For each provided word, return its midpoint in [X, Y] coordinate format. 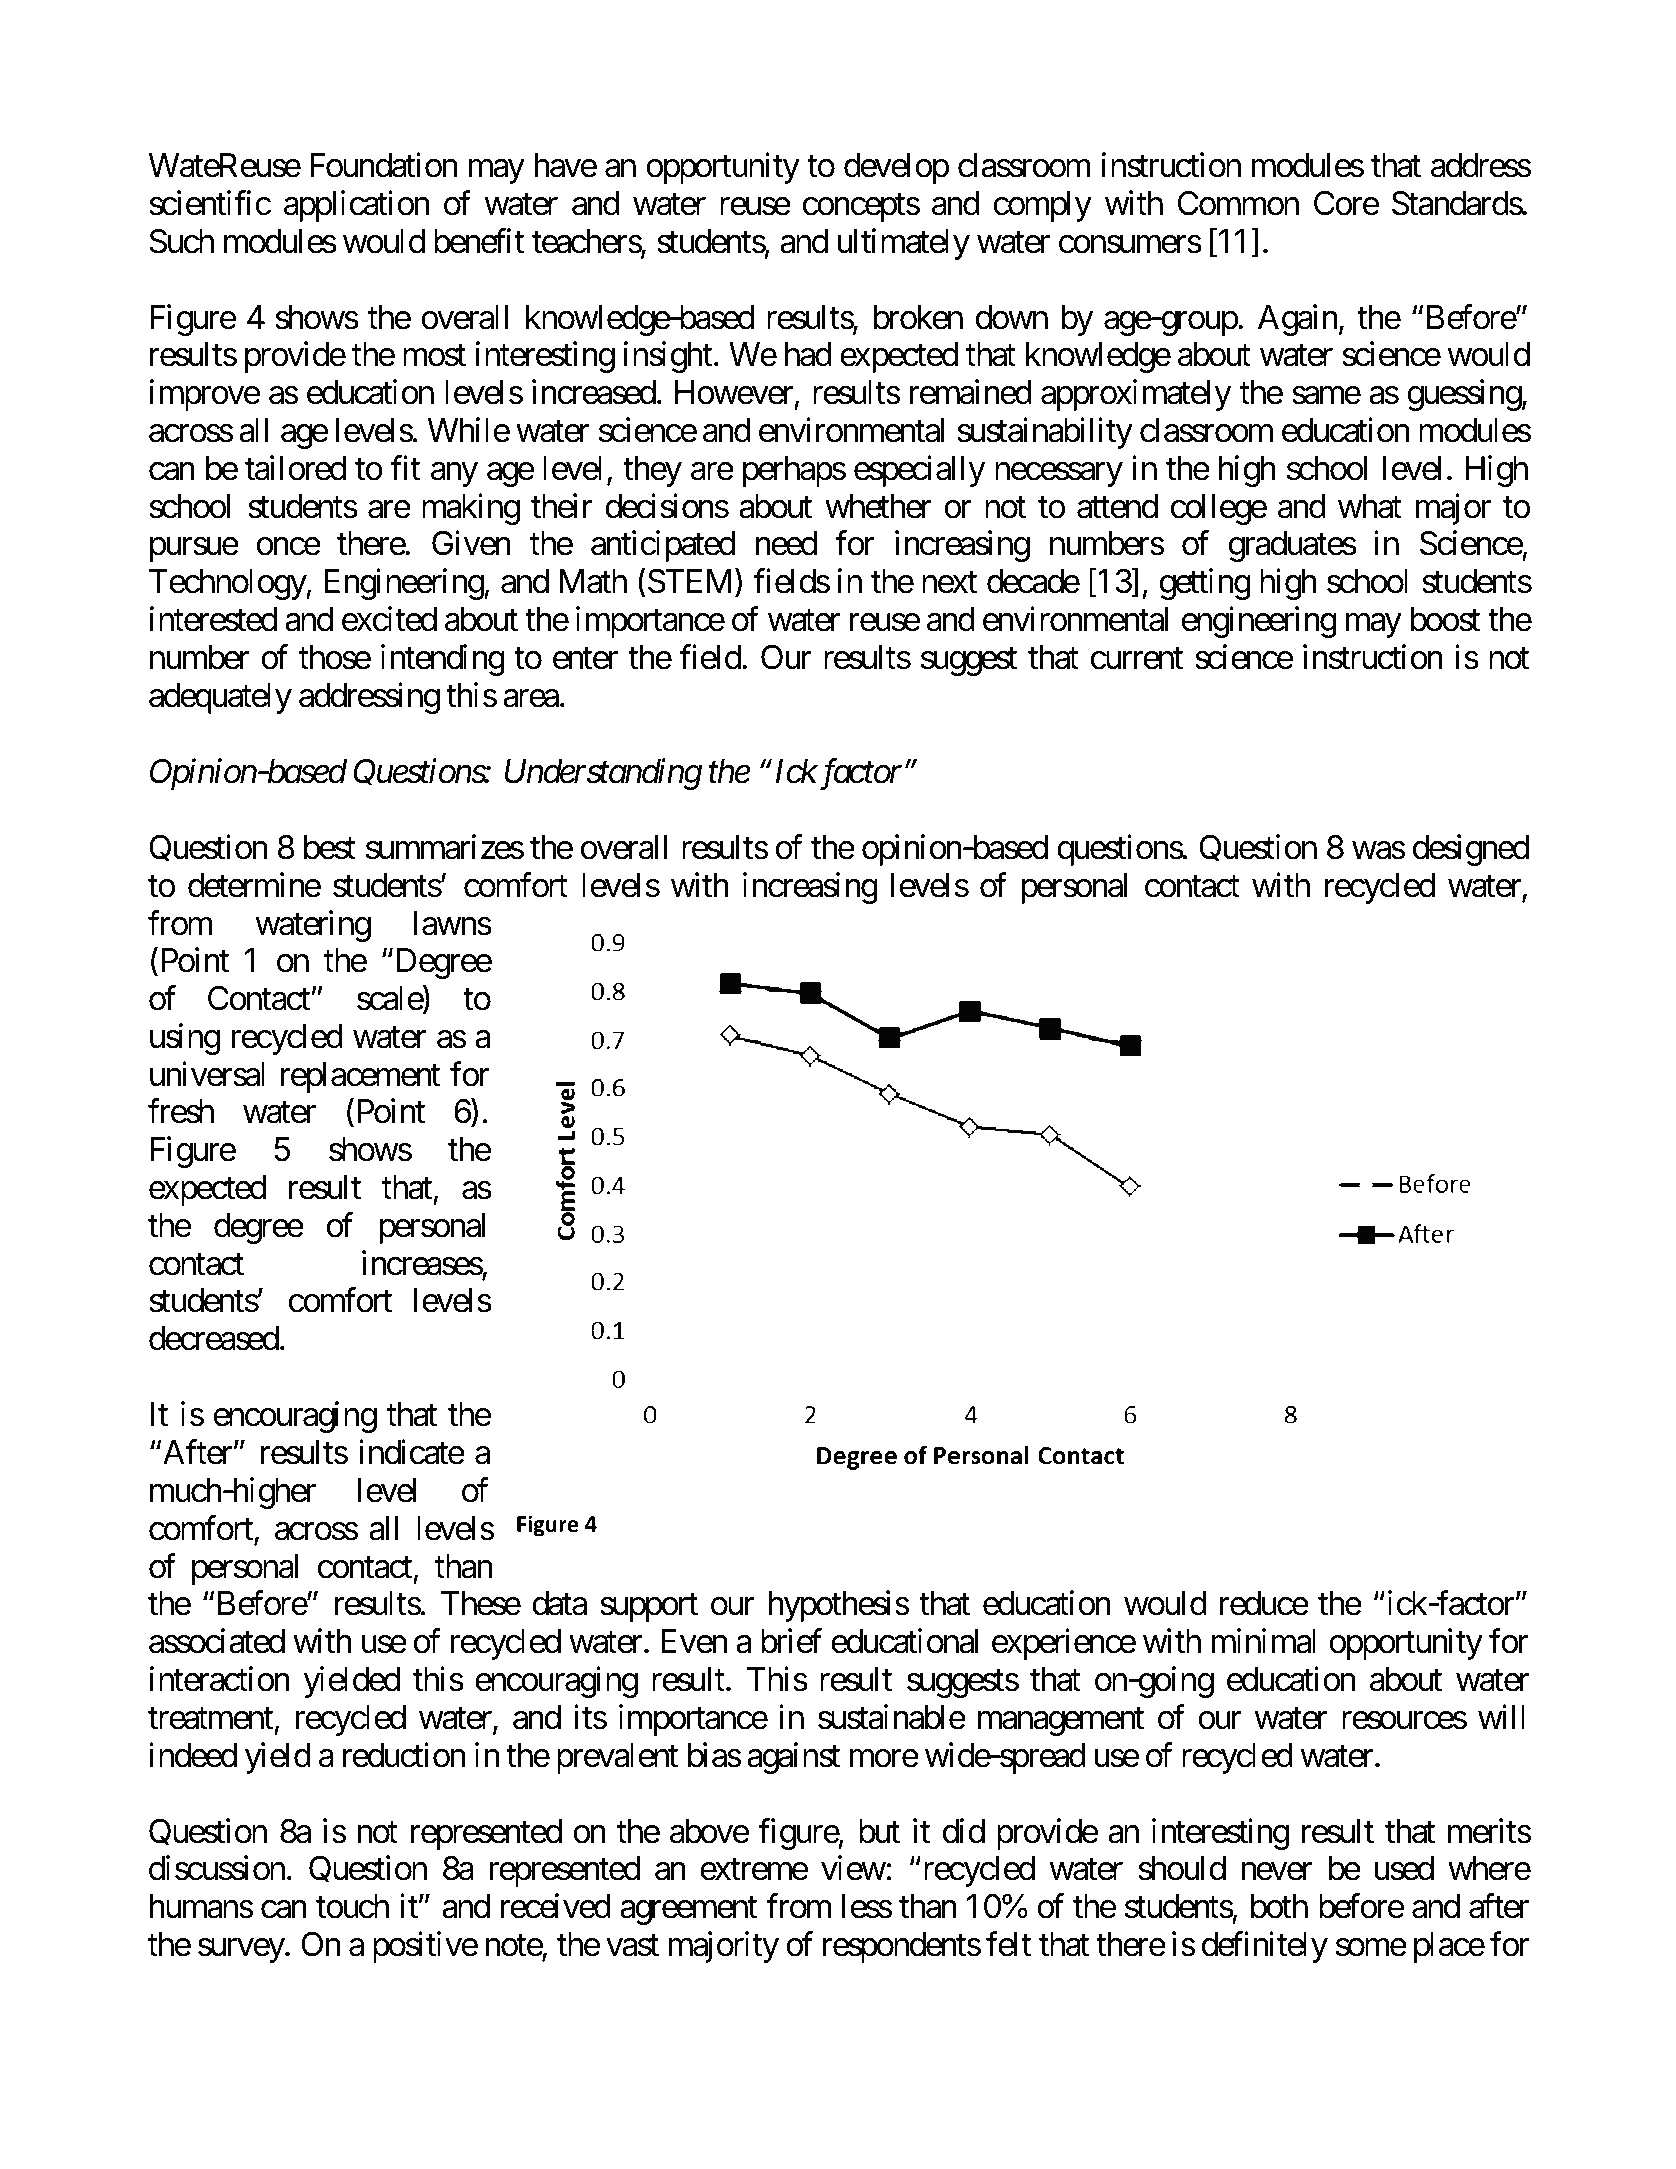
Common [1238, 203]
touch [352, 1906]
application [356, 206]
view [853, 1868]
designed [1471, 850]
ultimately [903, 244]
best [330, 847]
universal [207, 1074]
